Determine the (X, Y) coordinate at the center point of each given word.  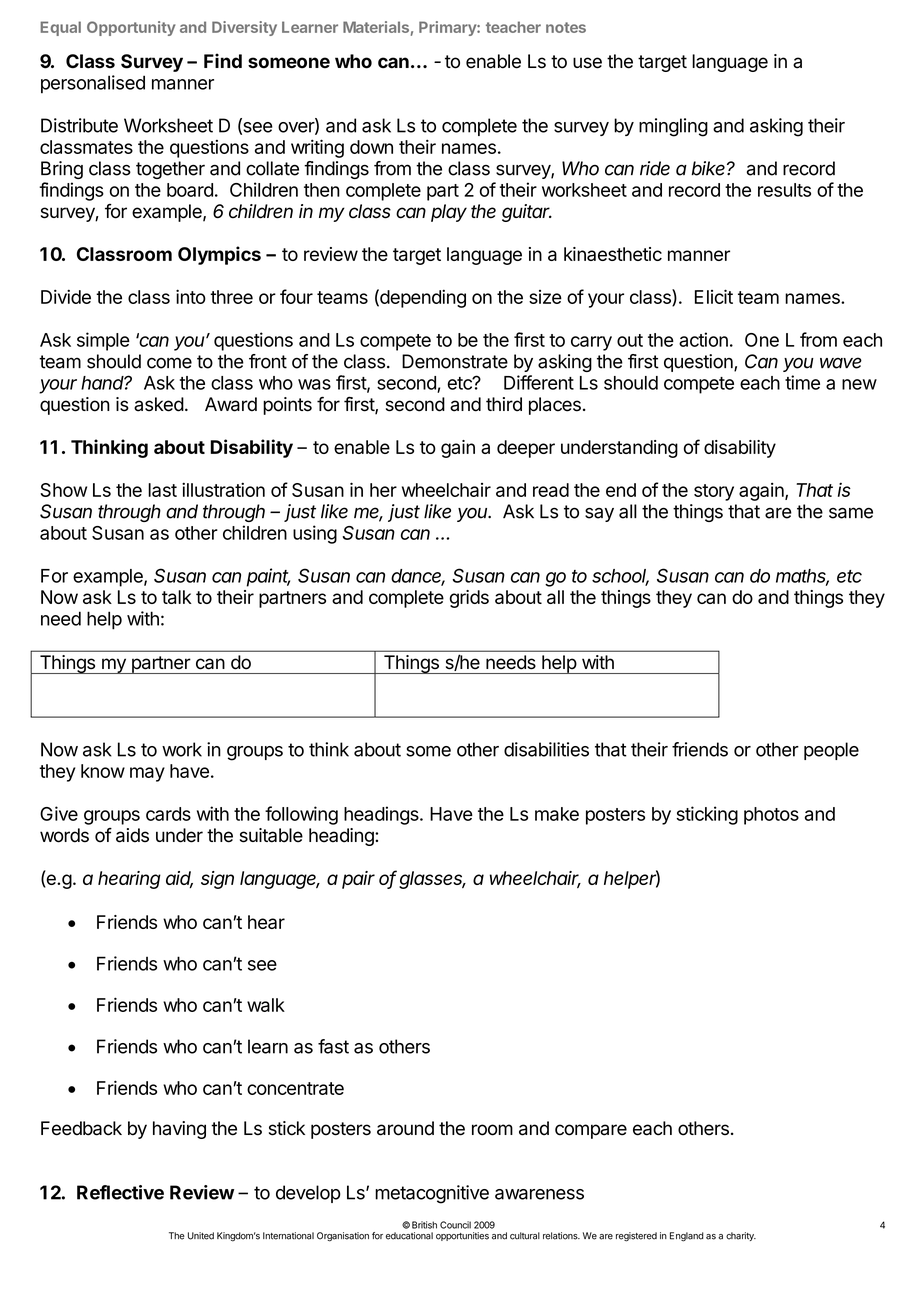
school (620, 577)
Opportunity (131, 28)
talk (177, 597)
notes (566, 27)
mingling (673, 127)
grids (469, 599)
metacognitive (432, 1194)
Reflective (120, 1192)
